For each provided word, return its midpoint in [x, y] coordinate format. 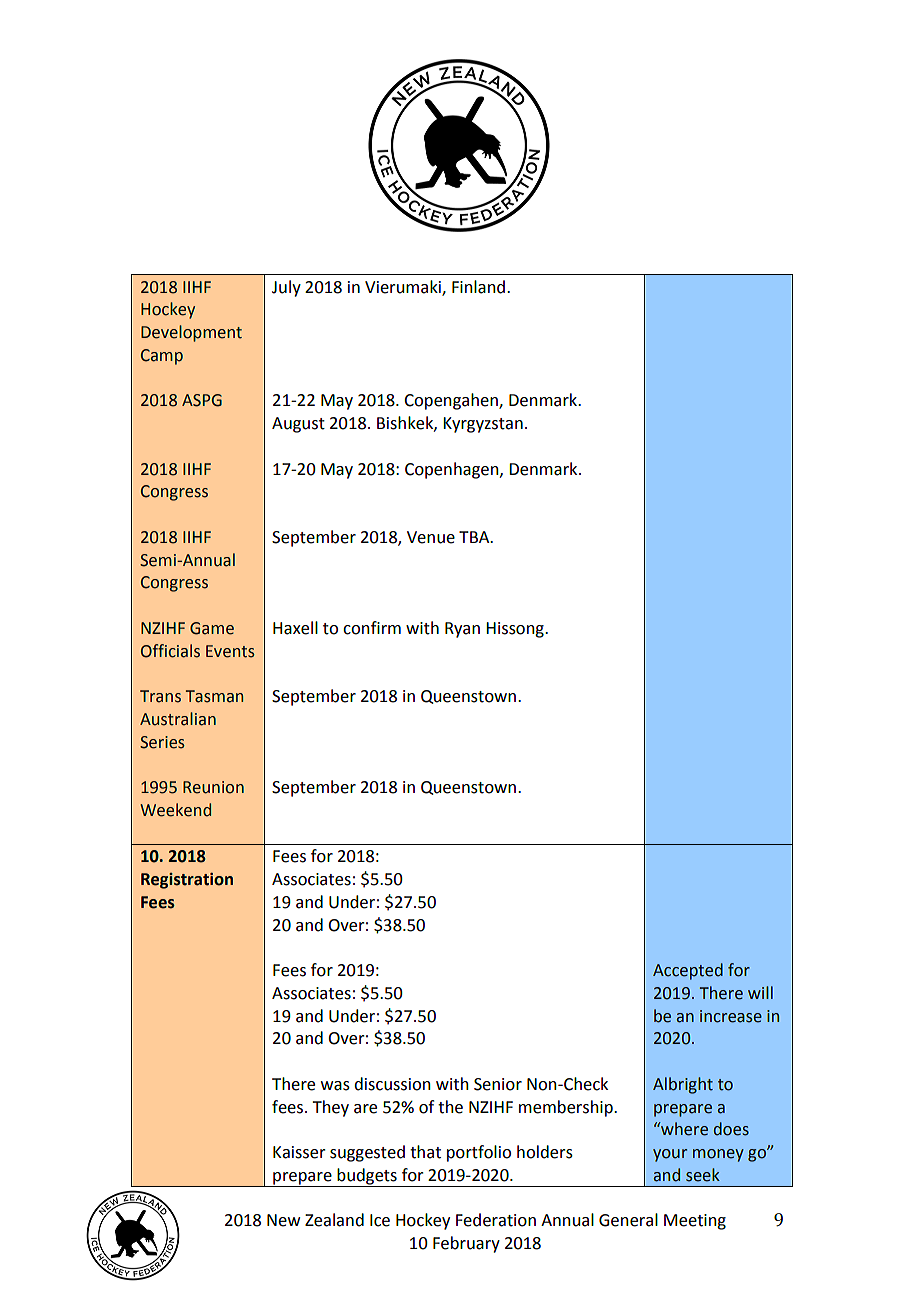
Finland [478, 287]
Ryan [462, 630]
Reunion [213, 787]
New [283, 1220]
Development [191, 333]
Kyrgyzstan [483, 425]
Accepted [688, 971]
